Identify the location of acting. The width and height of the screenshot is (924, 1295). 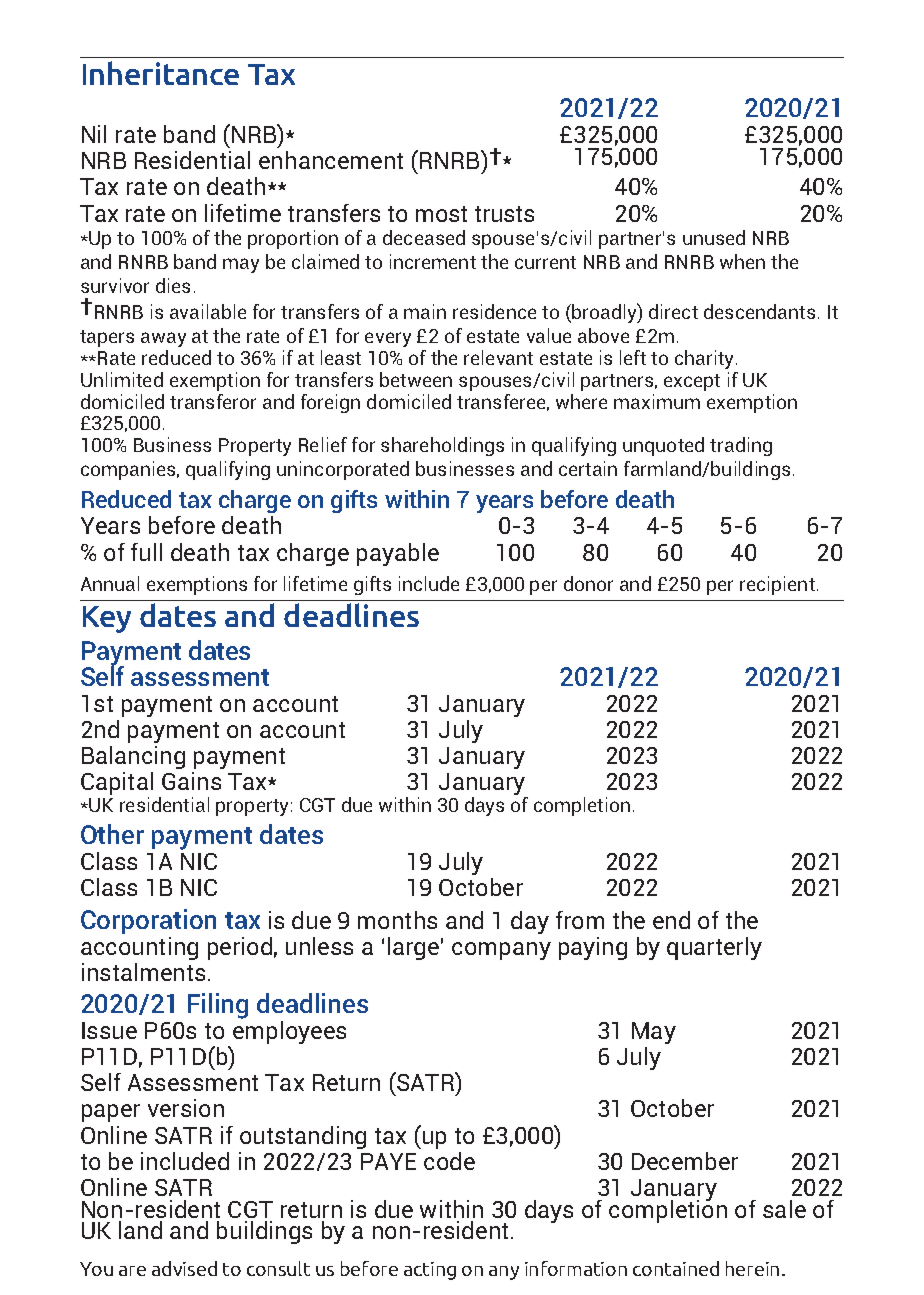
(430, 1271).
